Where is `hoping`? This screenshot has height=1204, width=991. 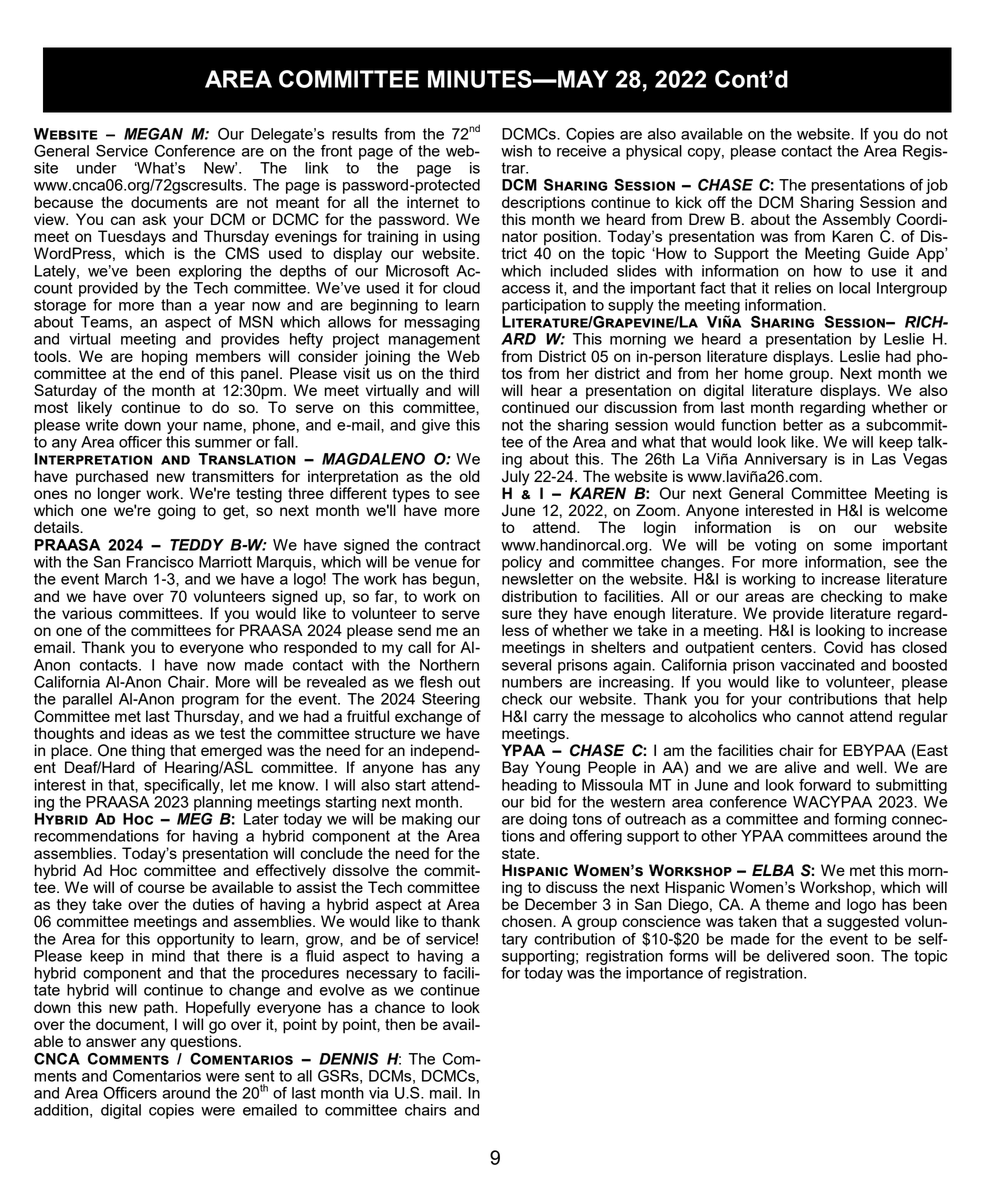
hoping is located at coordinates (164, 359).
